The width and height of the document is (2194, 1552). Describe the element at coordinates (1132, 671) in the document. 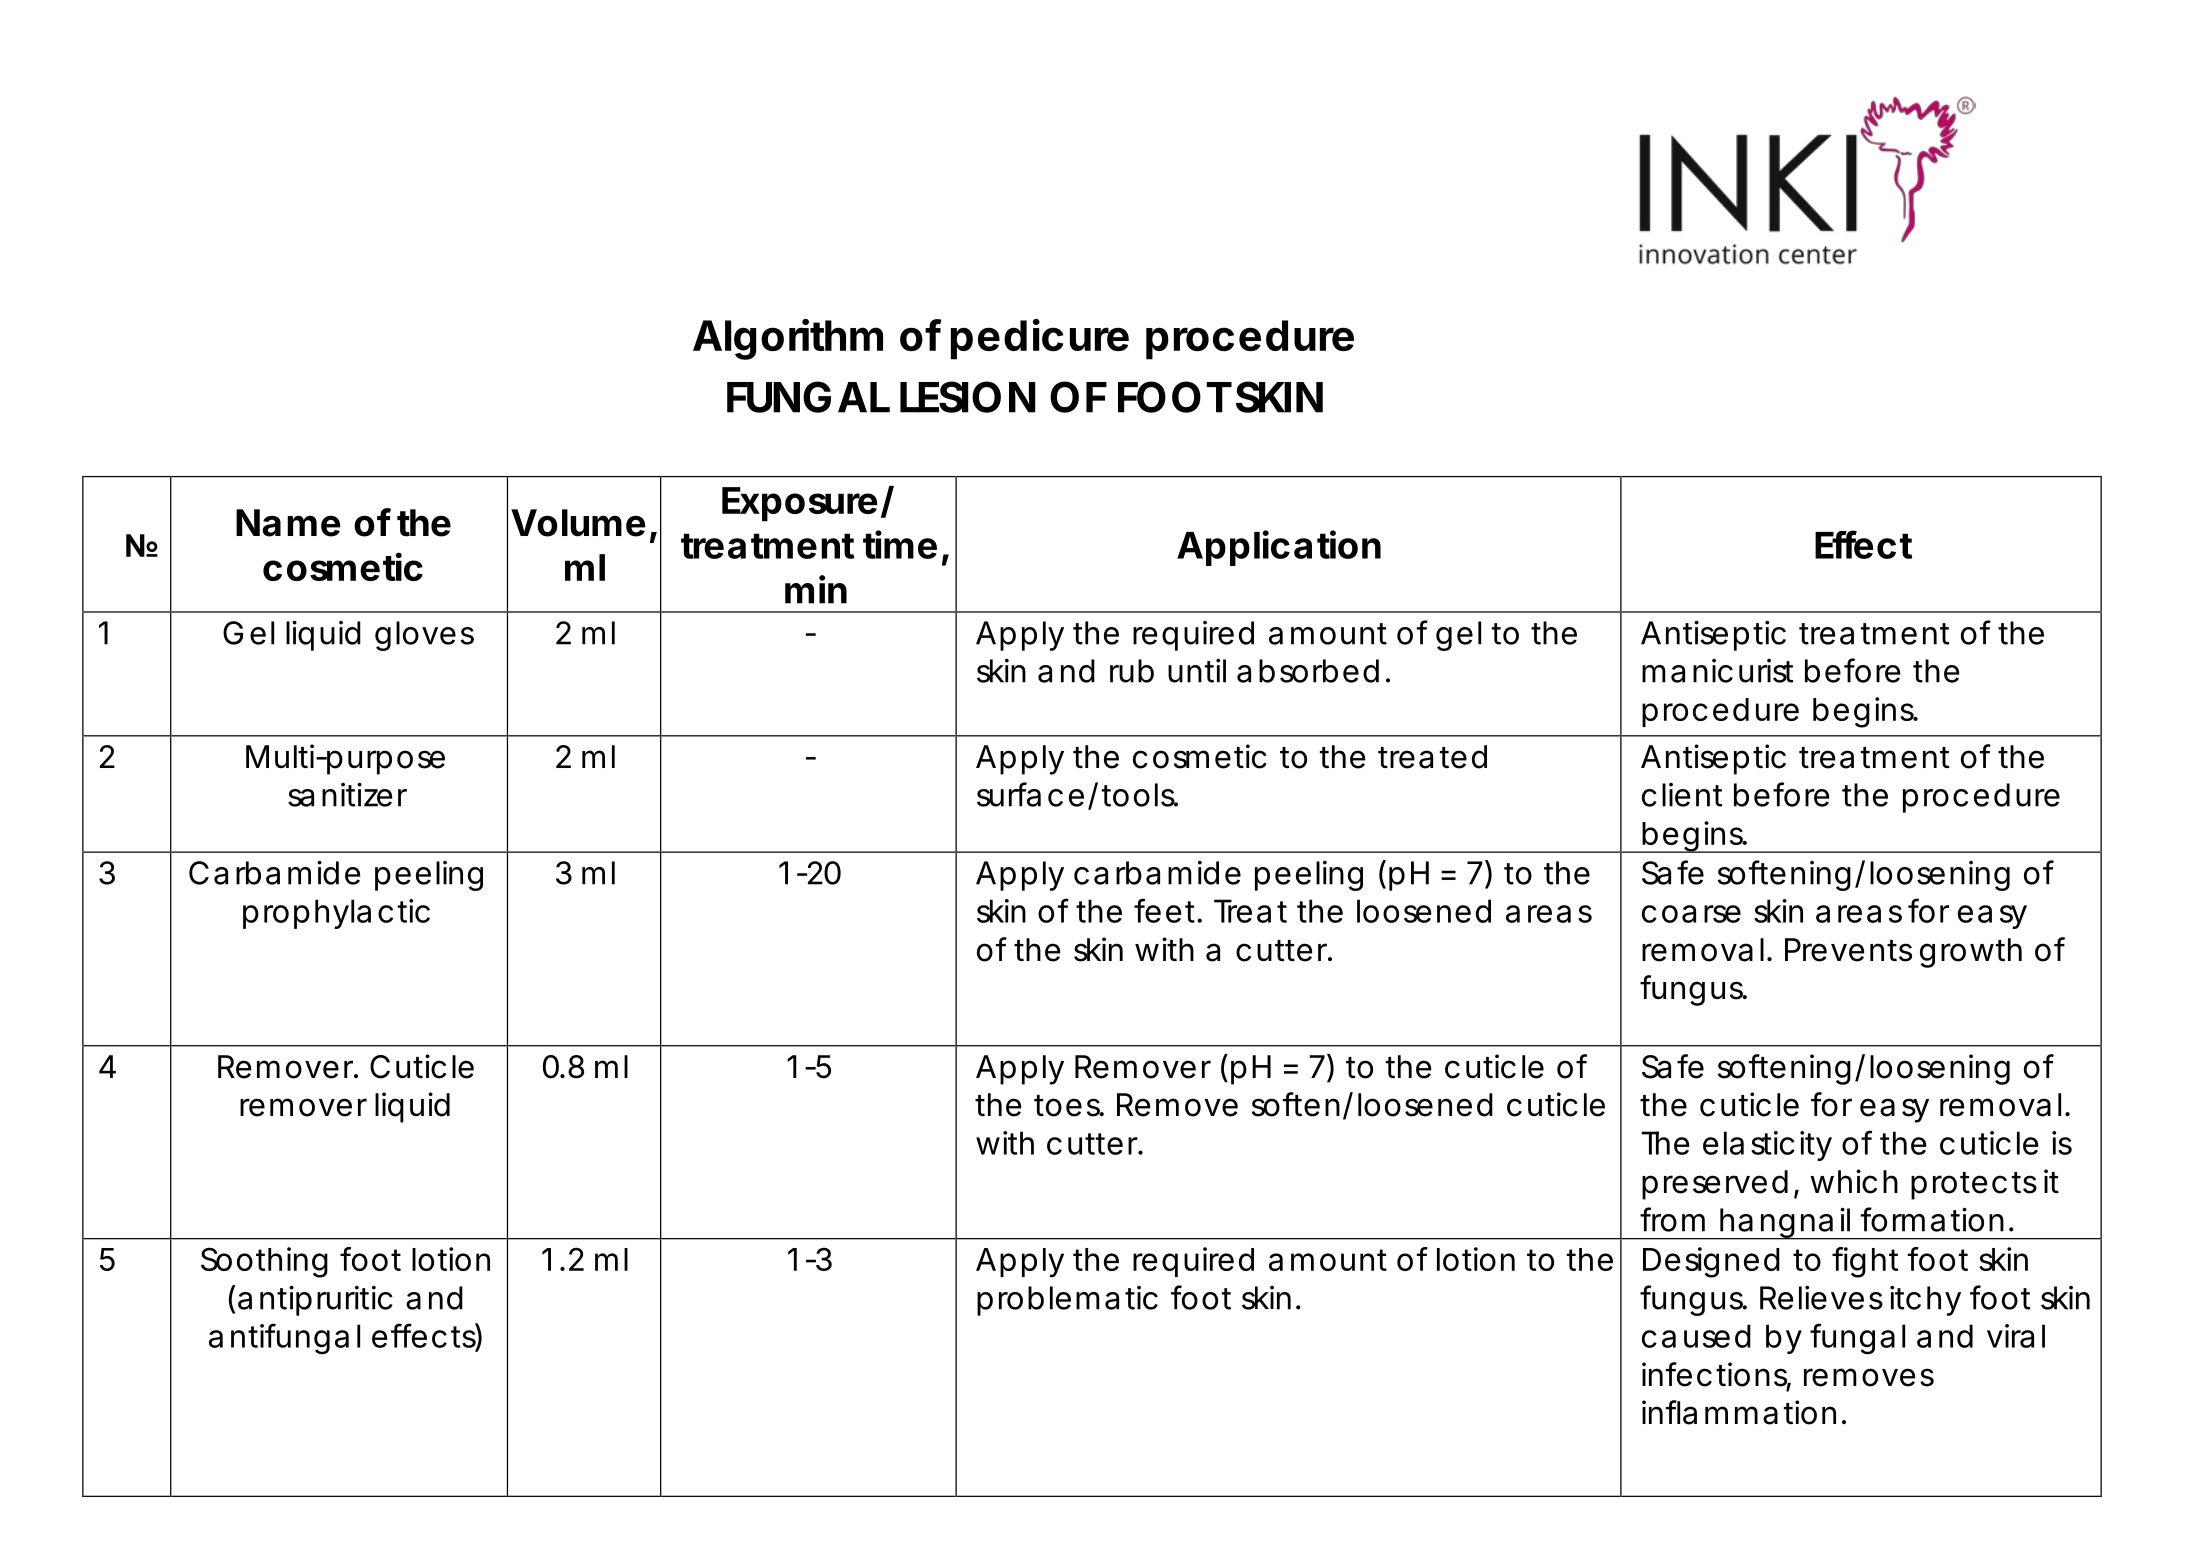

I see `rub` at that location.
